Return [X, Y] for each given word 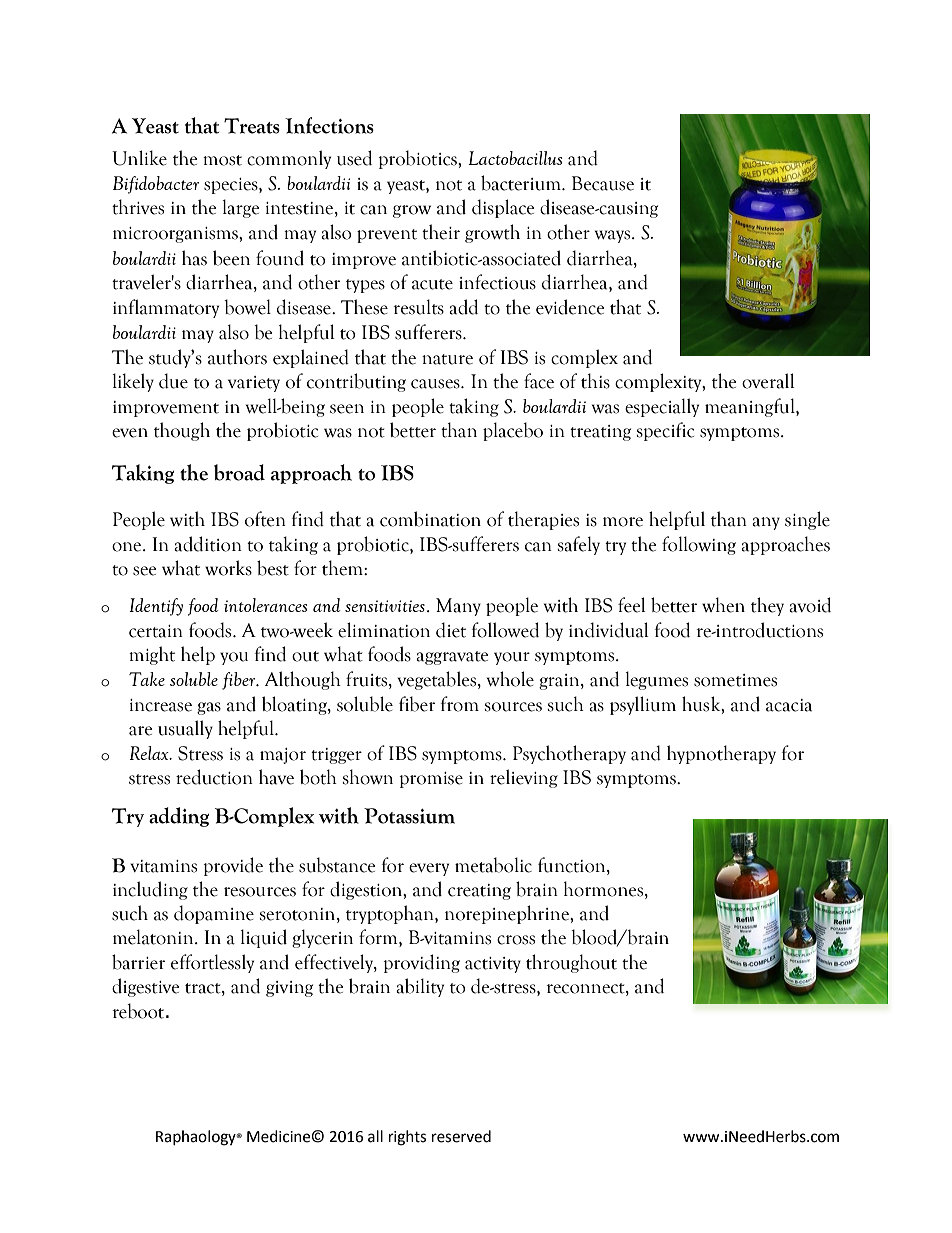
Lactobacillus [515, 158]
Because [603, 183]
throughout [571, 963]
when [723, 605]
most [222, 160]
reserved [461, 1136]
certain [156, 631]
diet [451, 630]
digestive [146, 987]
